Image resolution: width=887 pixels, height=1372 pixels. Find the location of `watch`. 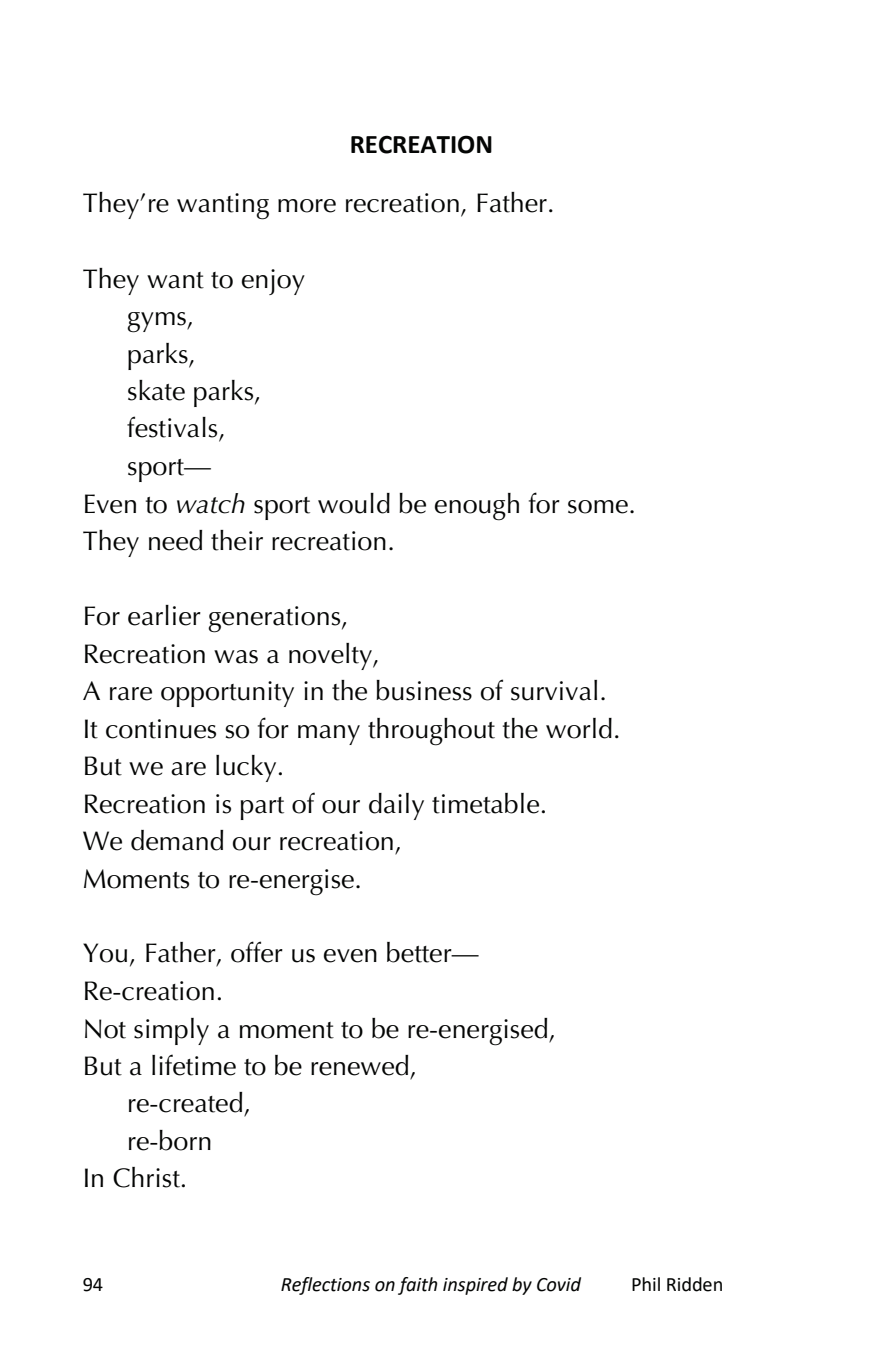

watch is located at coordinates (211, 503).
